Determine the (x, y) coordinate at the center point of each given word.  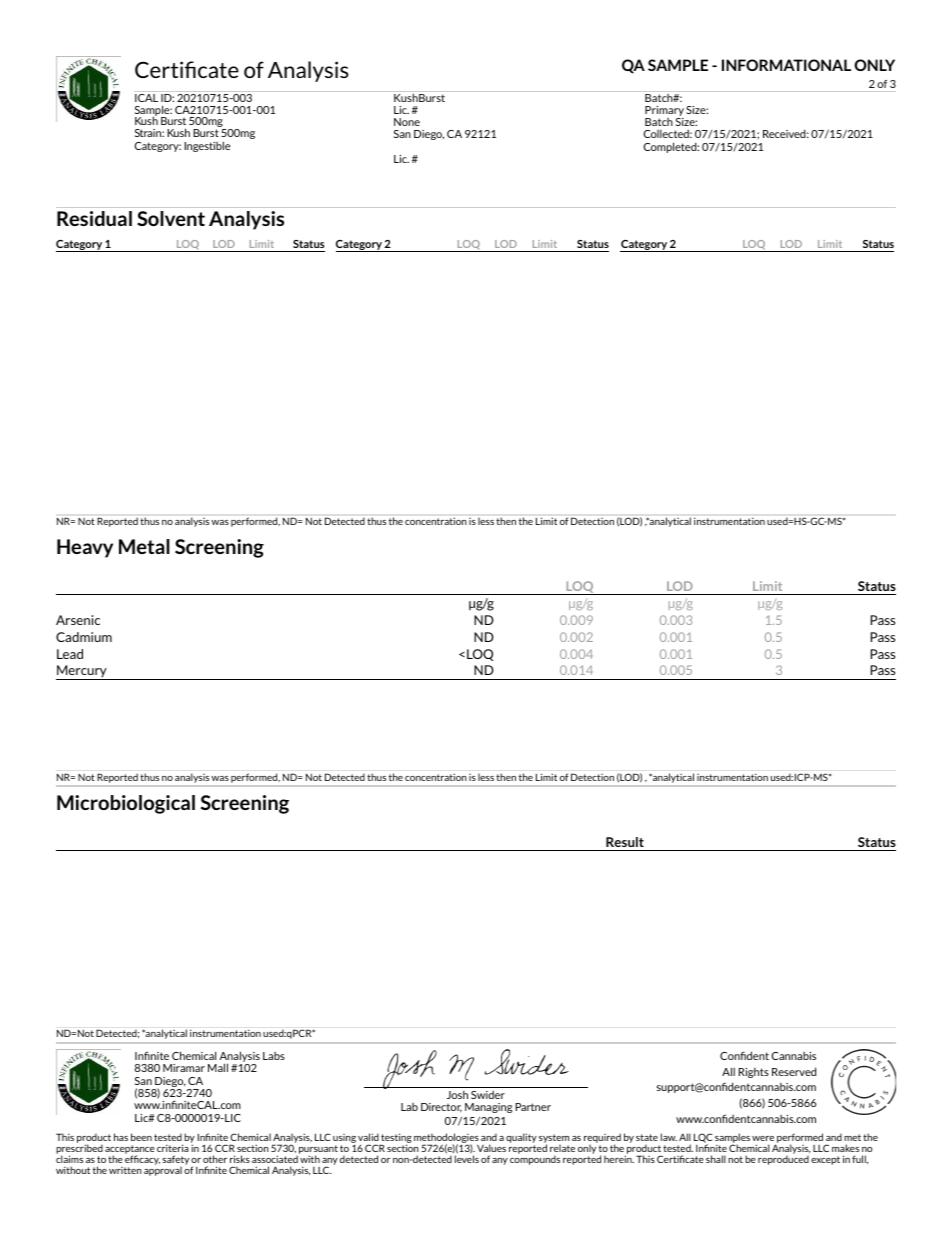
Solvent (171, 218)
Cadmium (84, 637)
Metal (144, 546)
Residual (94, 218)
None (407, 122)
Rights (754, 1073)
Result (625, 842)
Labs (274, 1056)
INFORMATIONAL (786, 65)
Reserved (794, 1071)
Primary (664, 112)
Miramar (184, 1068)
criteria (173, 1148)
